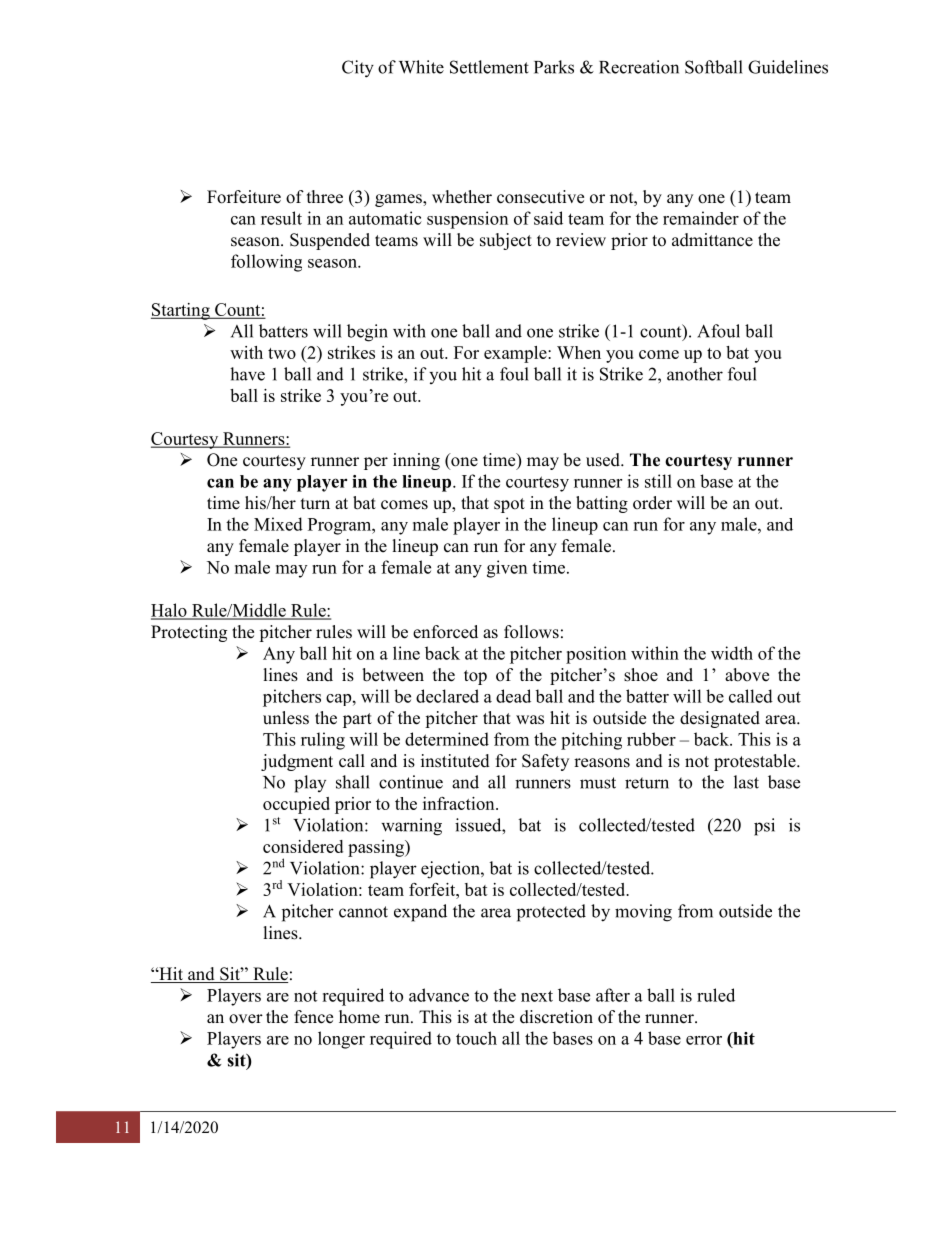 This screenshot has width=952, height=1233. Describe the element at coordinates (246, 1019) in the screenshot. I see `over` at that location.
